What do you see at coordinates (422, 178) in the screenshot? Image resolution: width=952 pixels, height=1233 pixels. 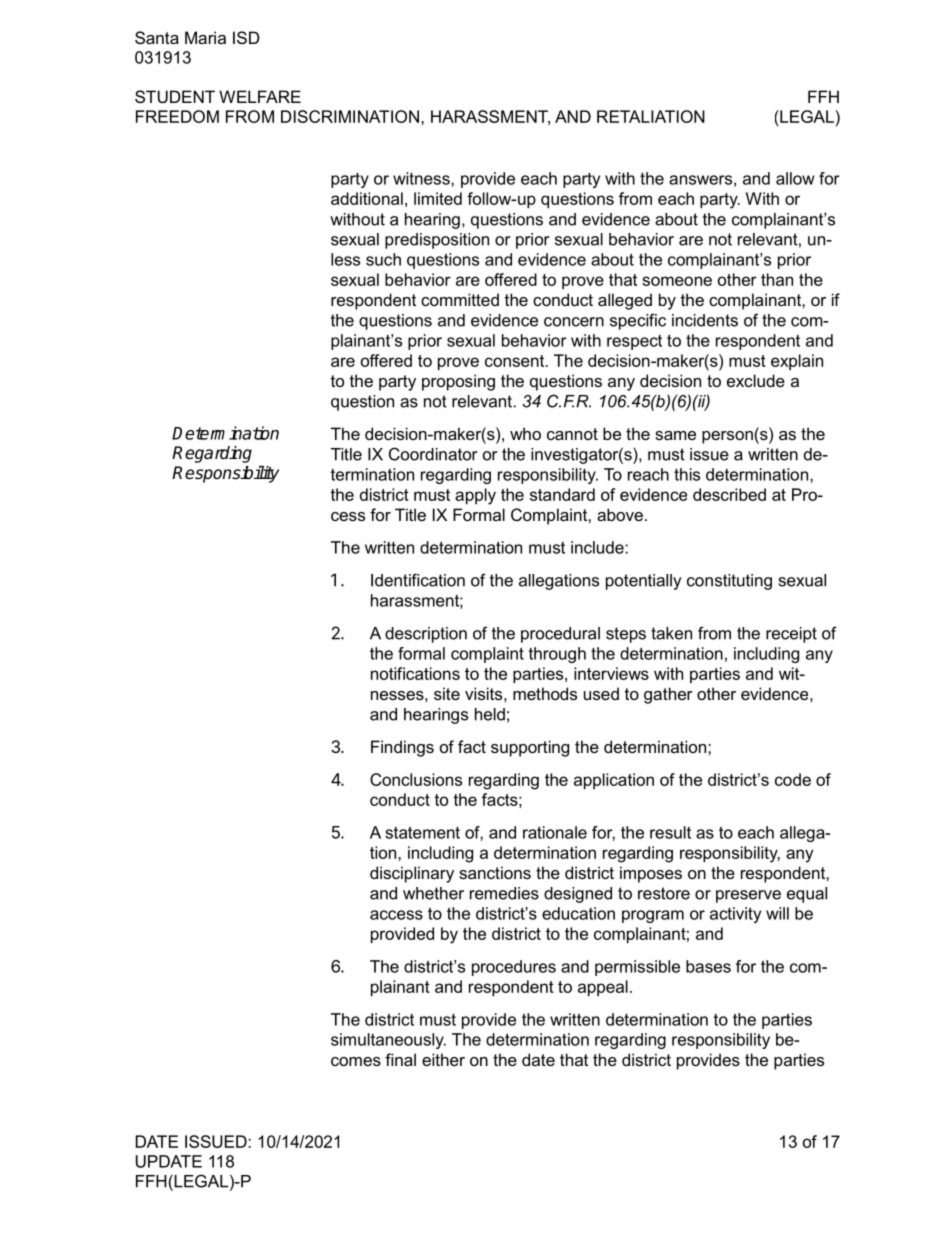 I see `witness` at bounding box center [422, 178].
